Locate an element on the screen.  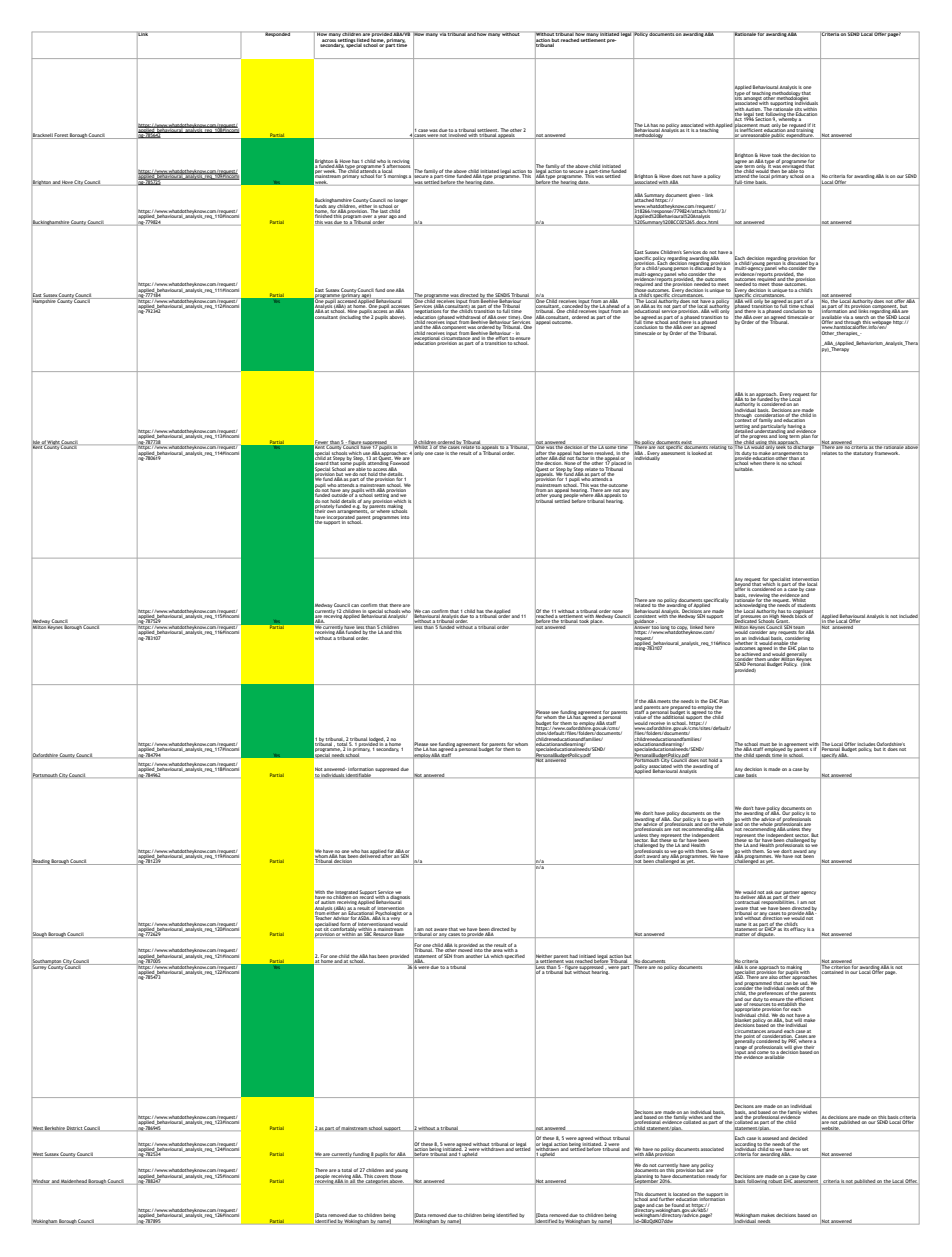
Windsor is located at coordinates (41, 1182).
